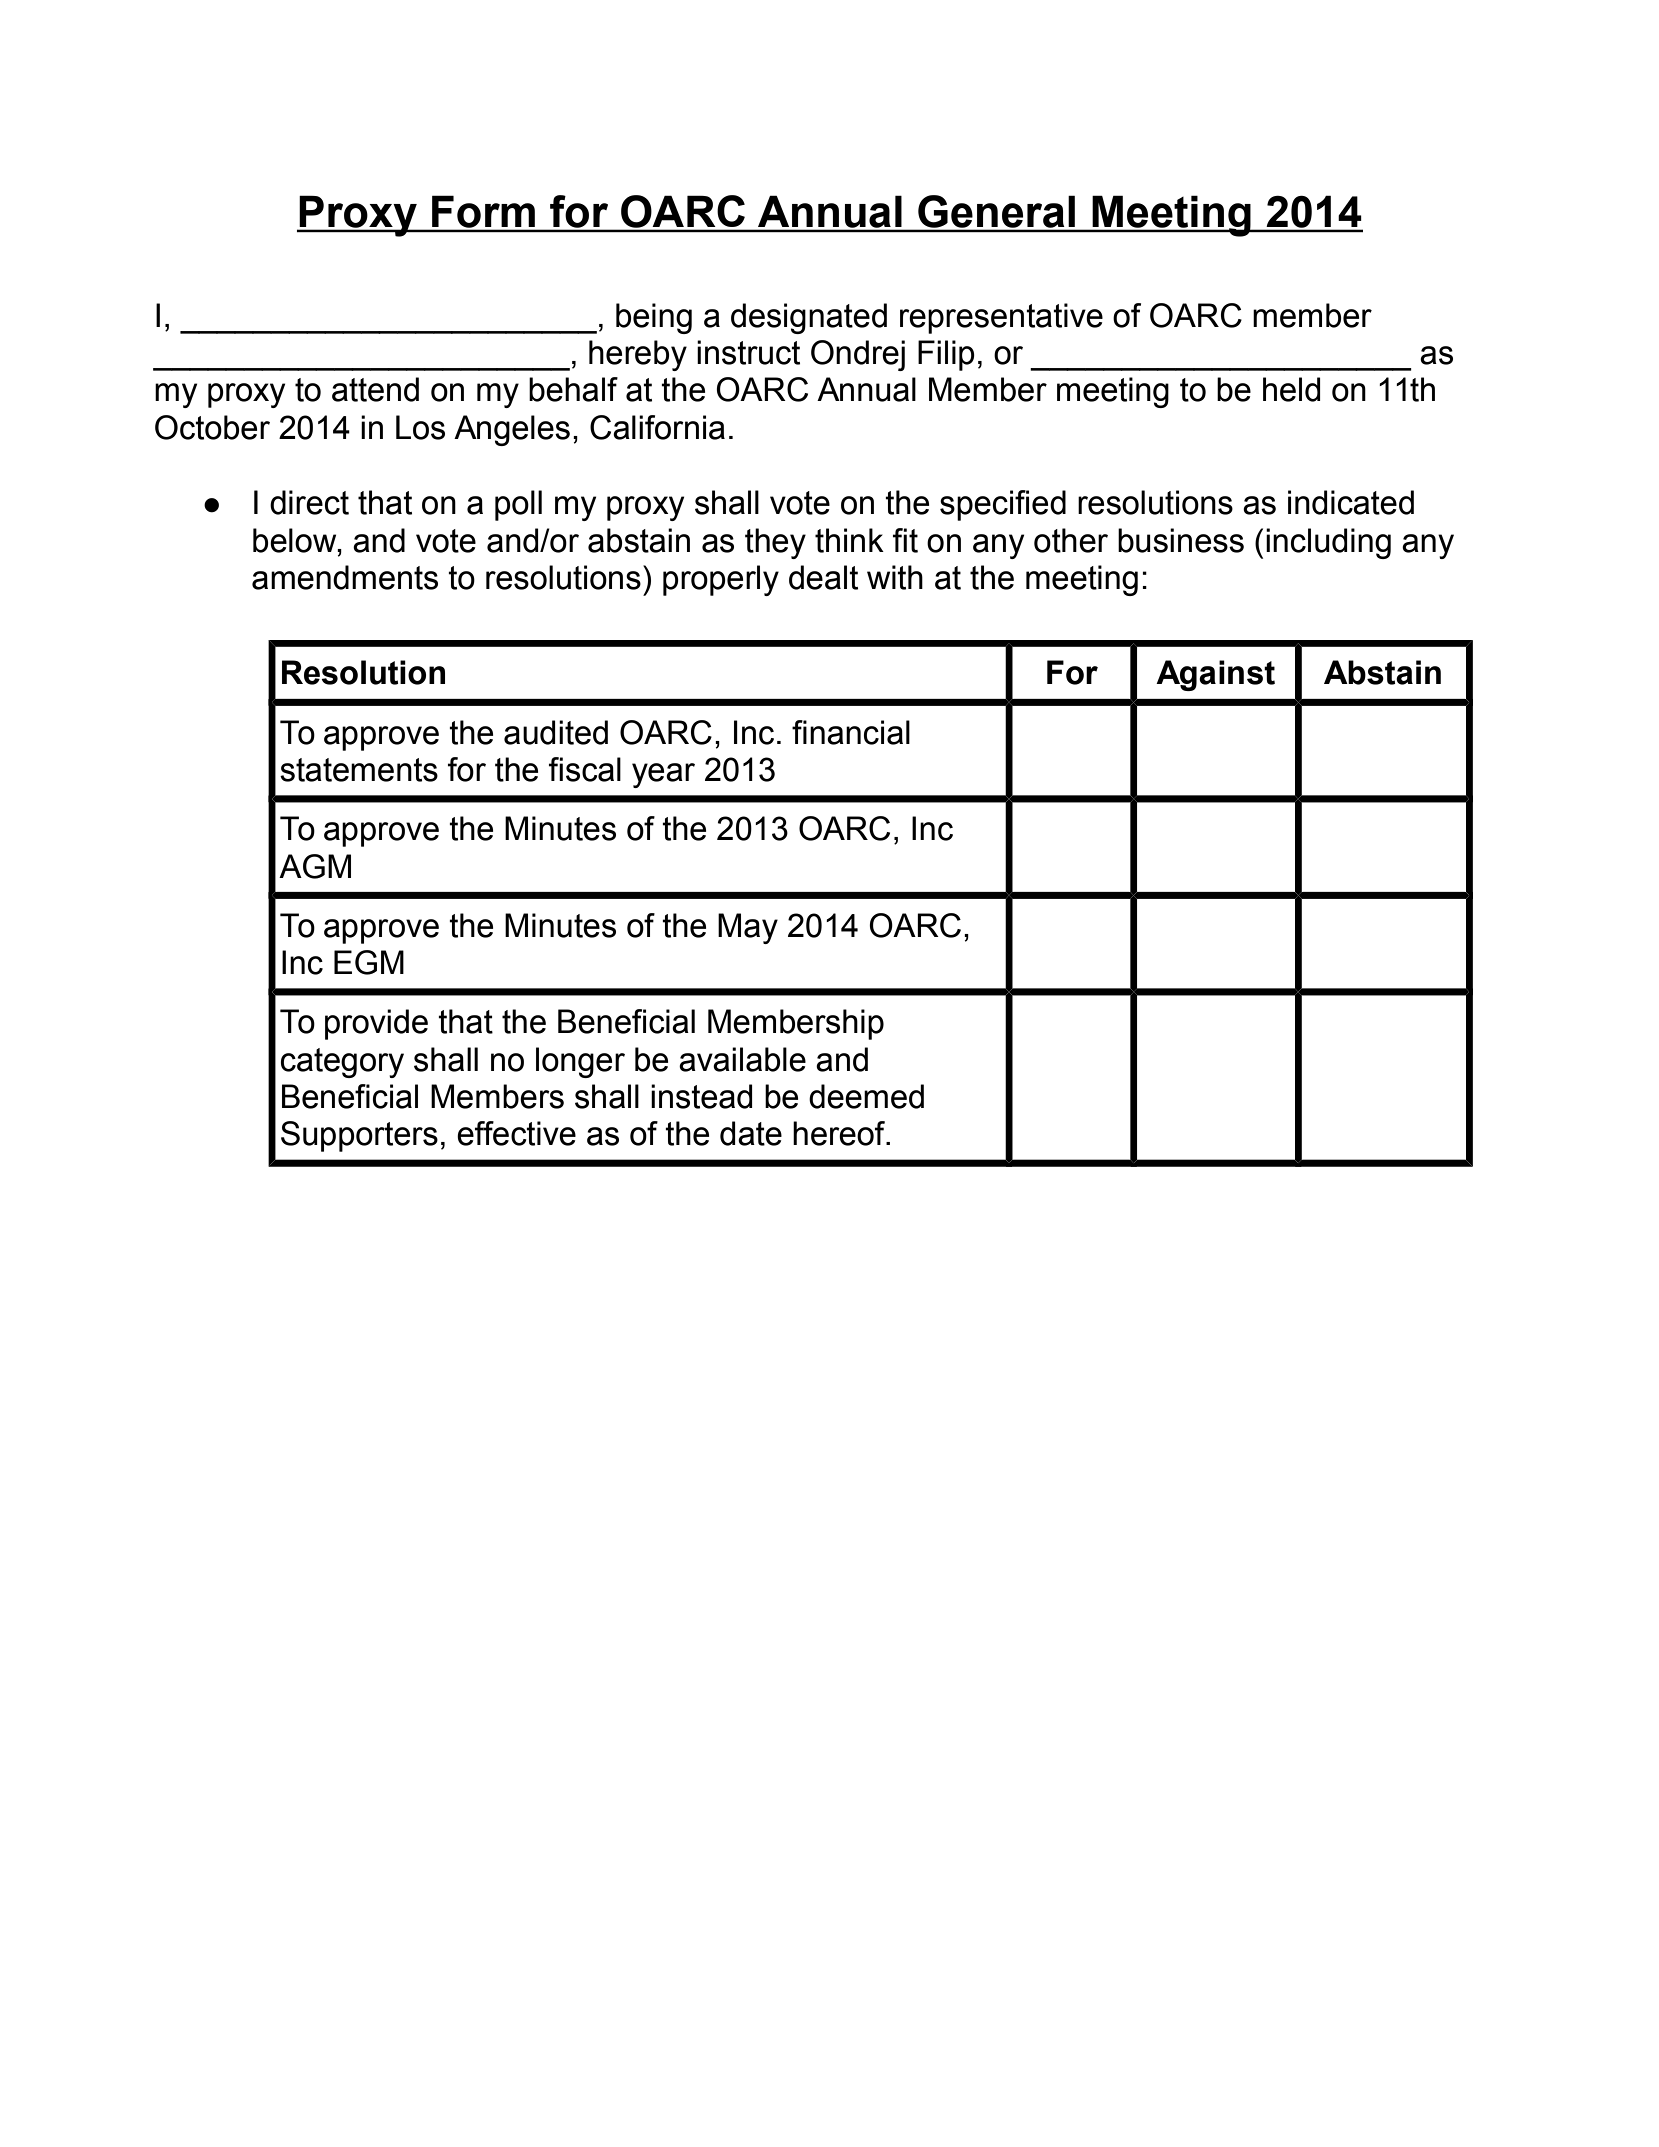 This screenshot has height=2147, width=1659. Describe the element at coordinates (375, 389) in the screenshot. I see `attend` at that location.
